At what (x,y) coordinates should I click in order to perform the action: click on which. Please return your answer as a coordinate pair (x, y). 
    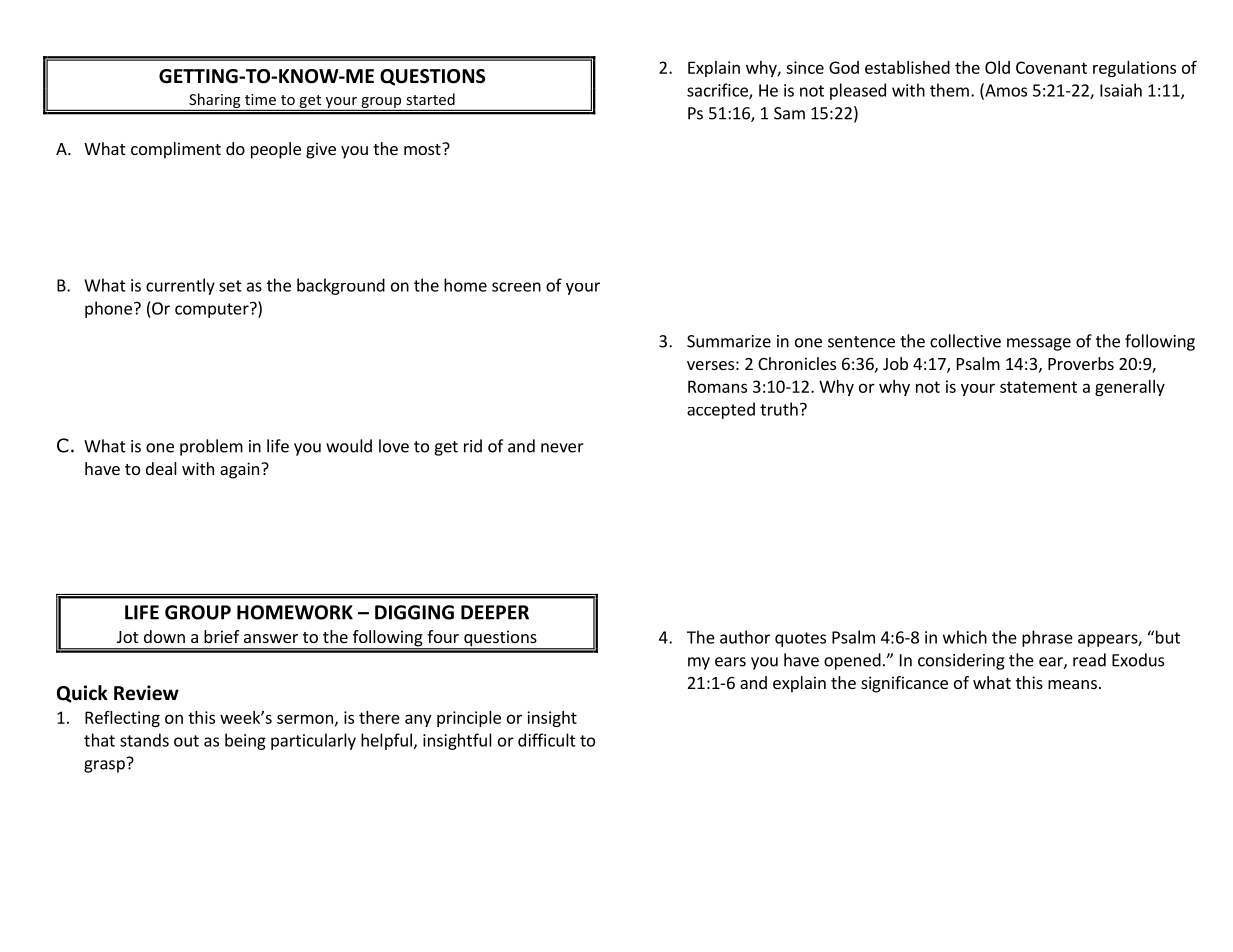
    Looking at the image, I should click on (965, 637).
